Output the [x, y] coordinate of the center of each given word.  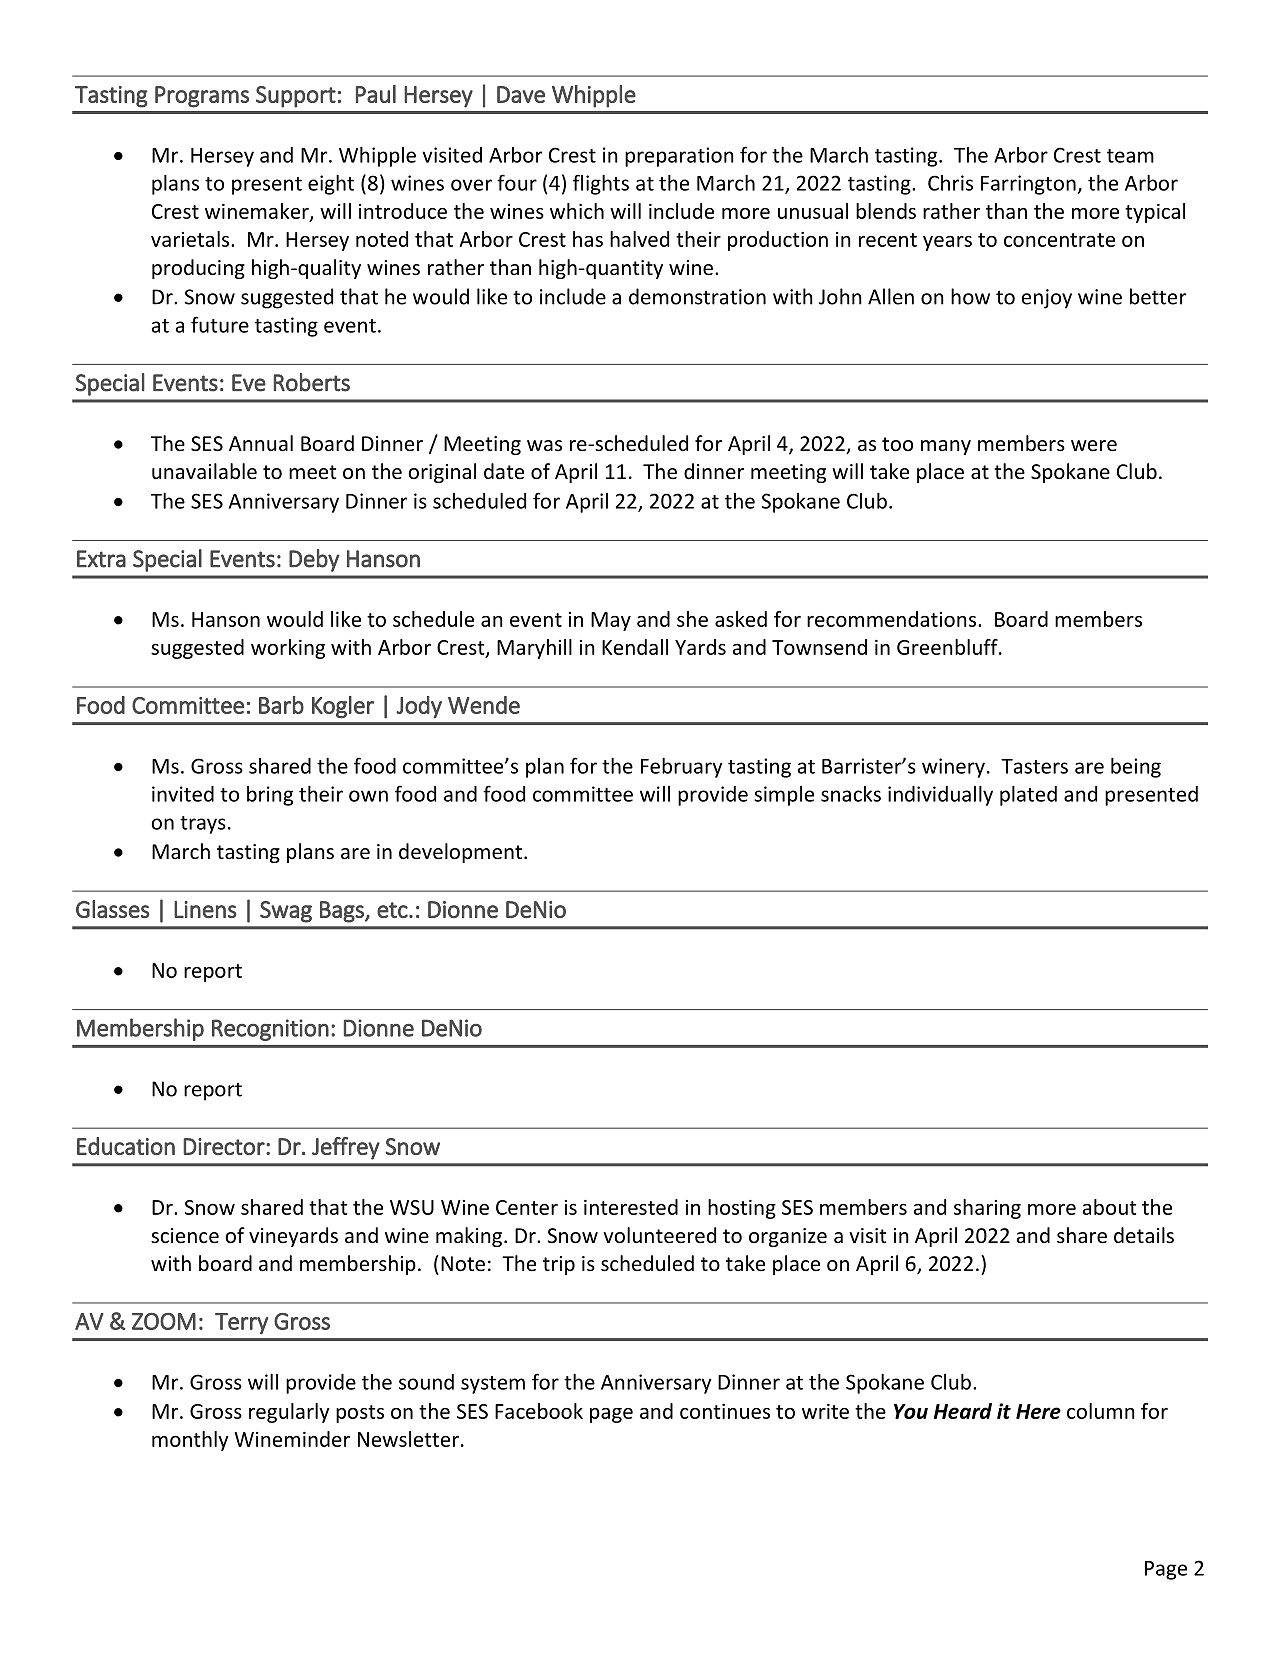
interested [631, 1207]
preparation [679, 157]
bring [270, 796]
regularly [289, 1413]
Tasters [1034, 766]
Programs [202, 97]
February [681, 768]
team [1130, 156]
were [1094, 446]
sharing [987, 1209]
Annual [261, 443]
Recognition [270, 1030]
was [544, 445]
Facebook [539, 1411]
